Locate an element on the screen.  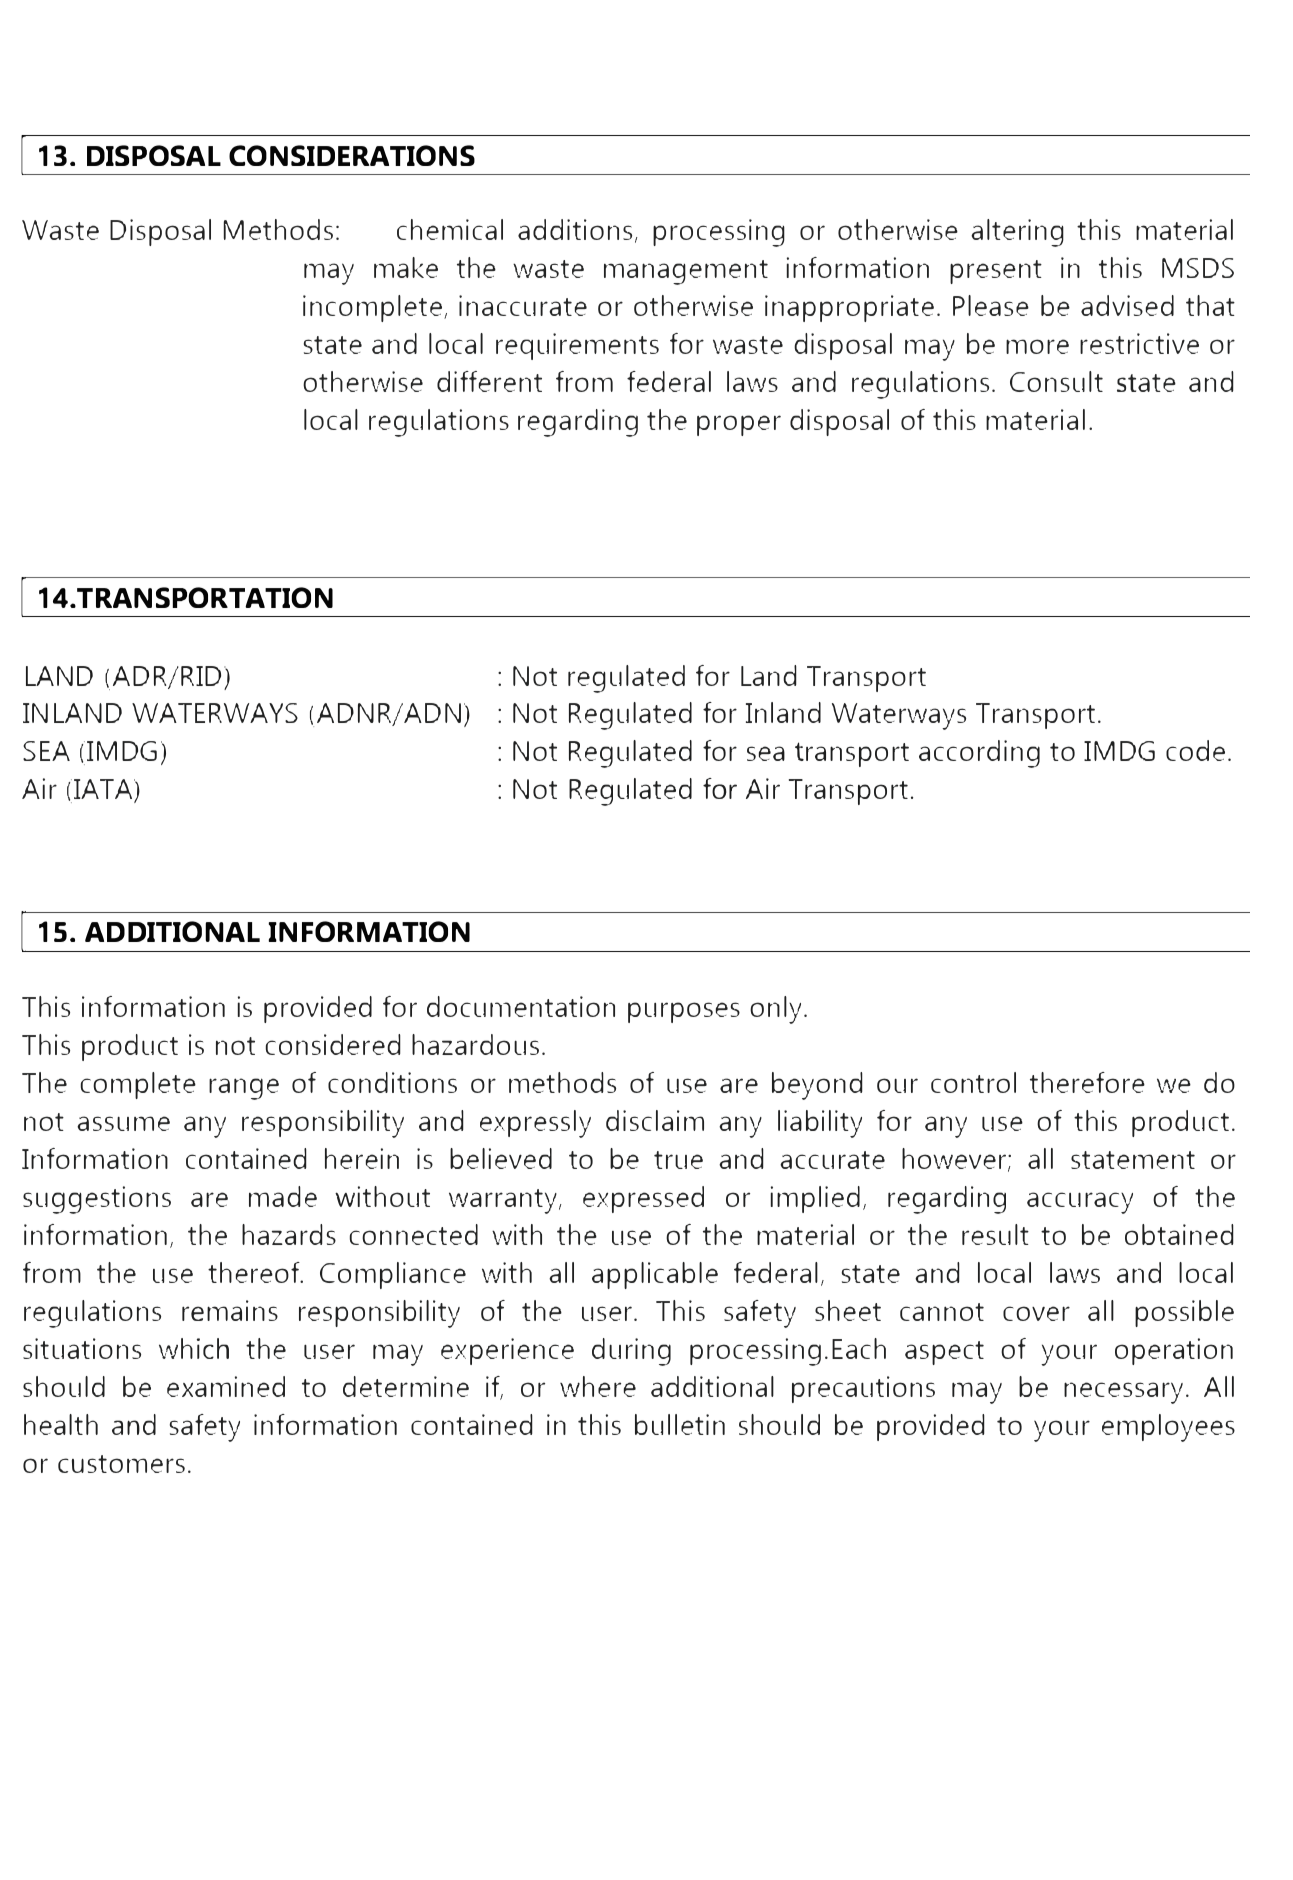
proper is located at coordinates (739, 425).
